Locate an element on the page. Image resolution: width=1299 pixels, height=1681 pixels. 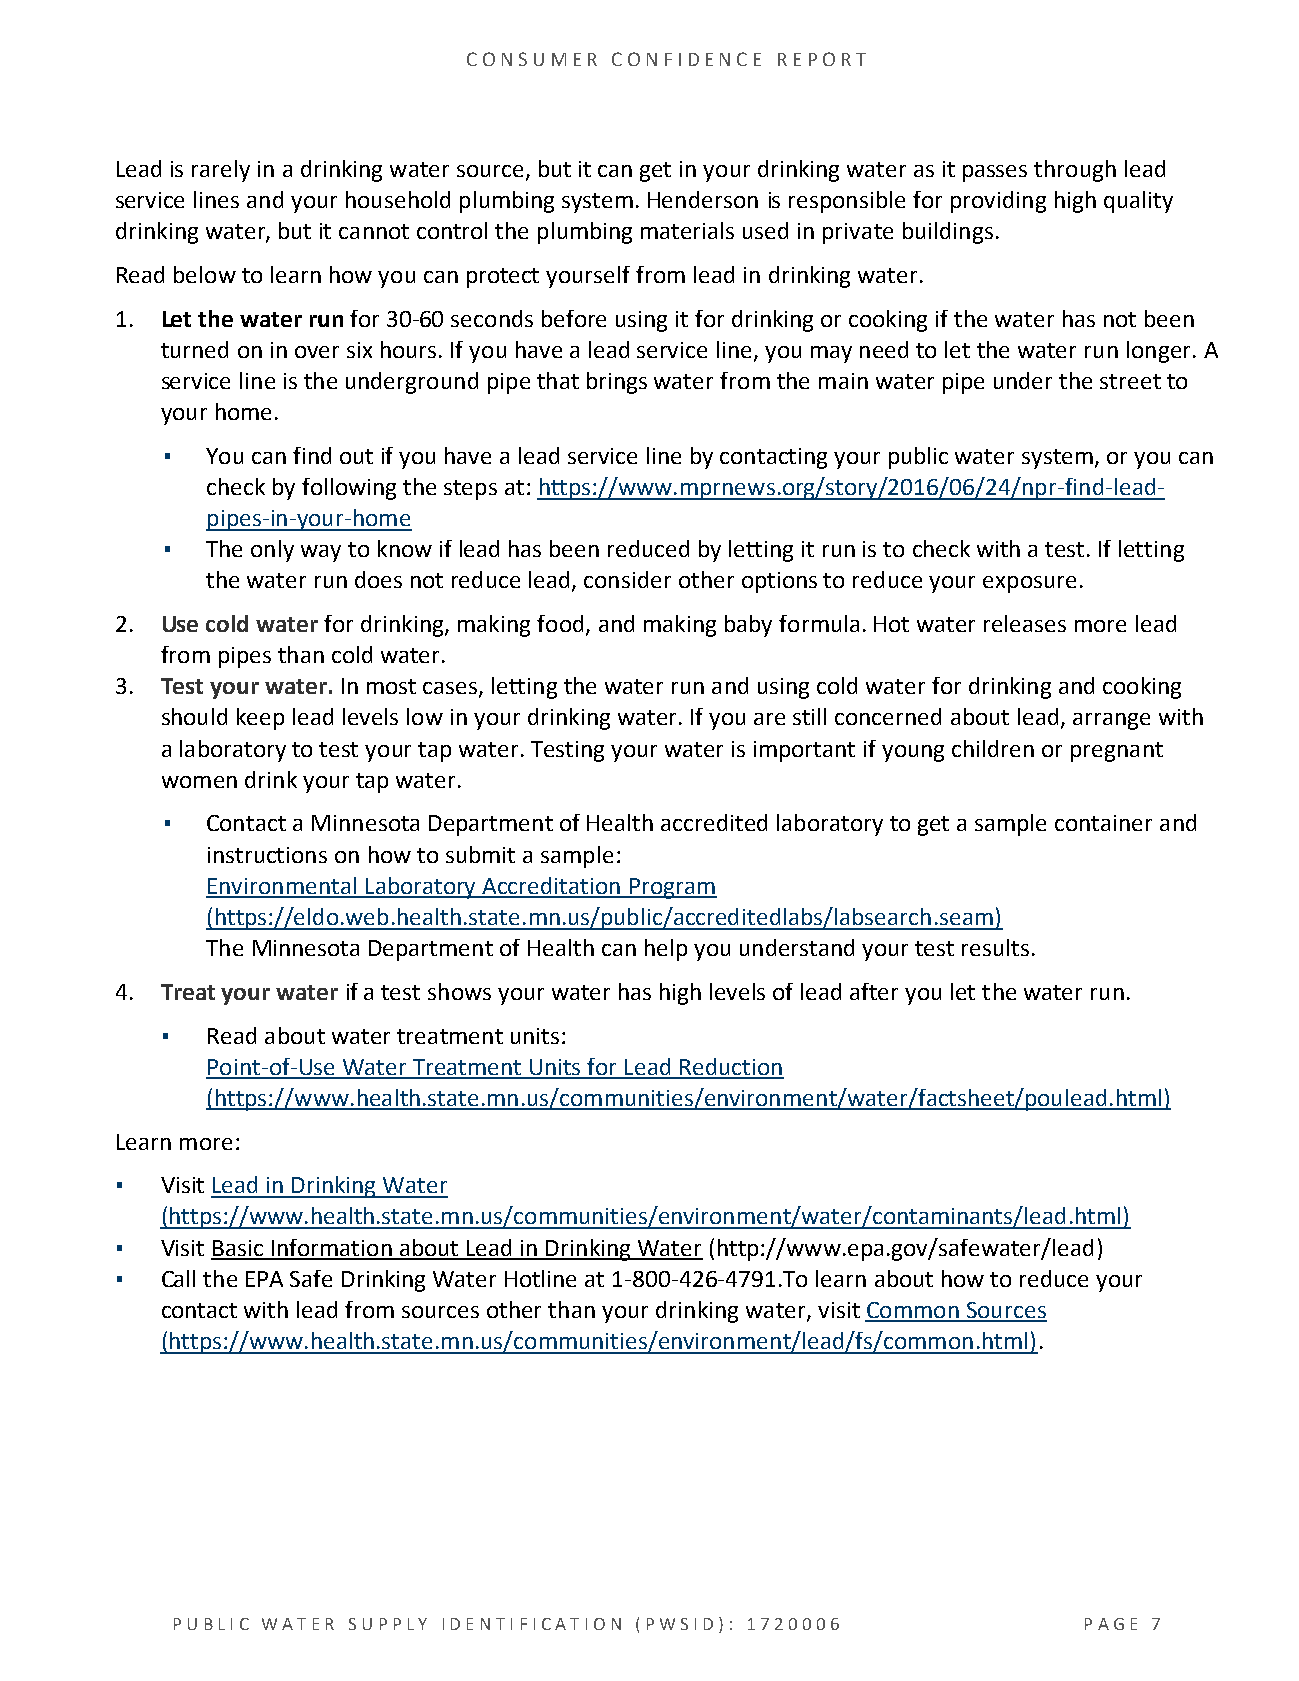
Henderson is located at coordinates (703, 199).
